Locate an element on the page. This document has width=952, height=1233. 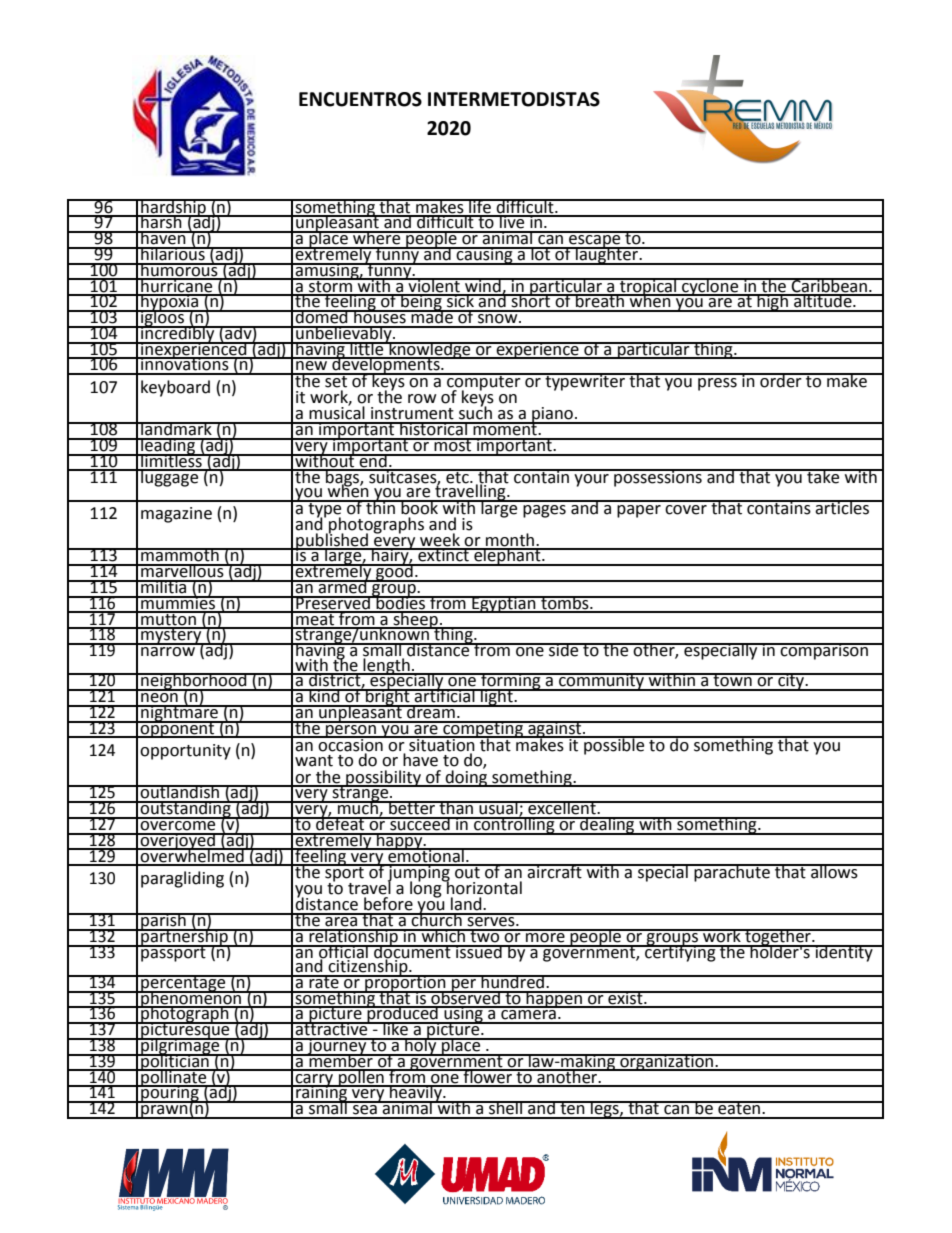
document is located at coordinates (412, 951).
